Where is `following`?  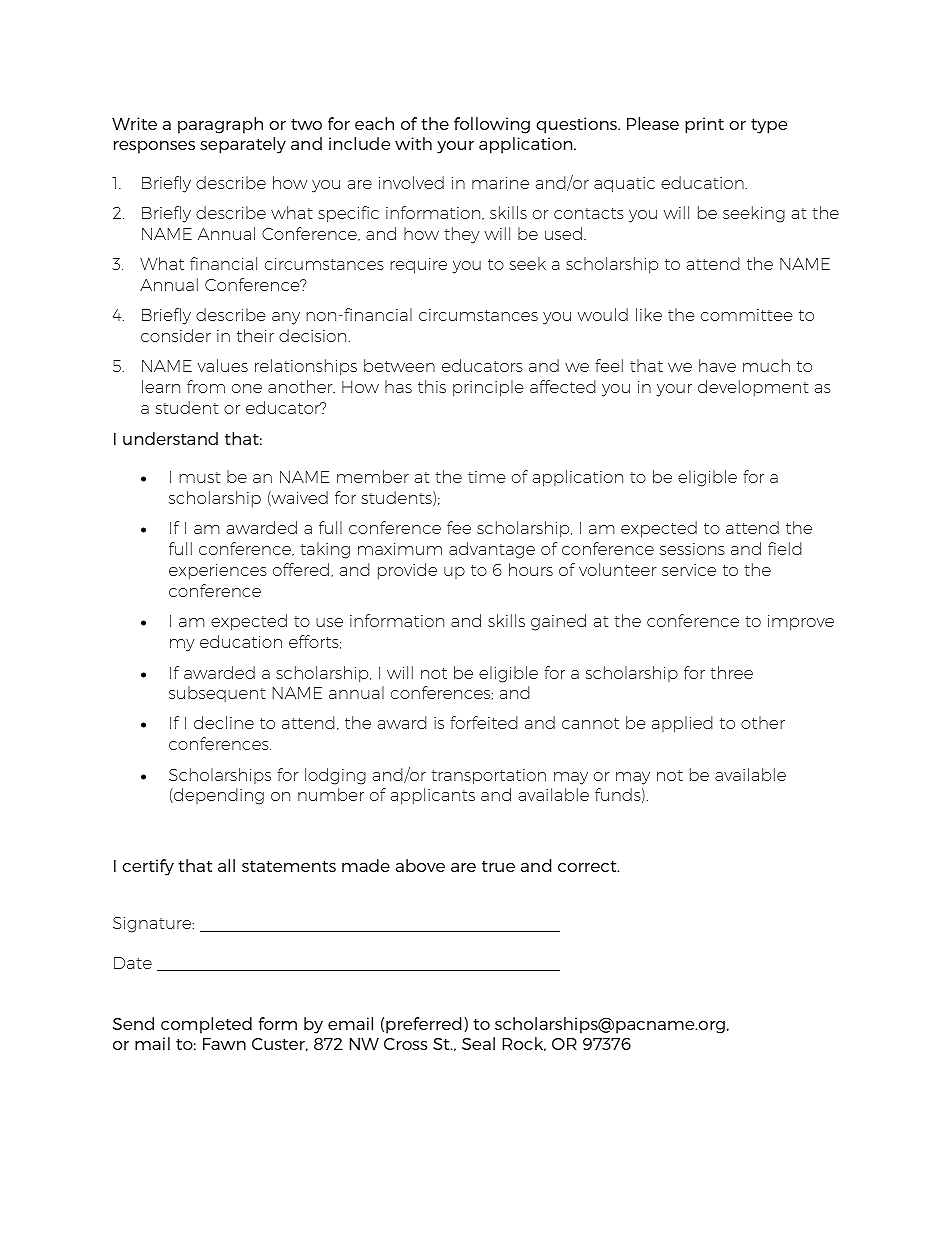
following is located at coordinates (492, 125).
